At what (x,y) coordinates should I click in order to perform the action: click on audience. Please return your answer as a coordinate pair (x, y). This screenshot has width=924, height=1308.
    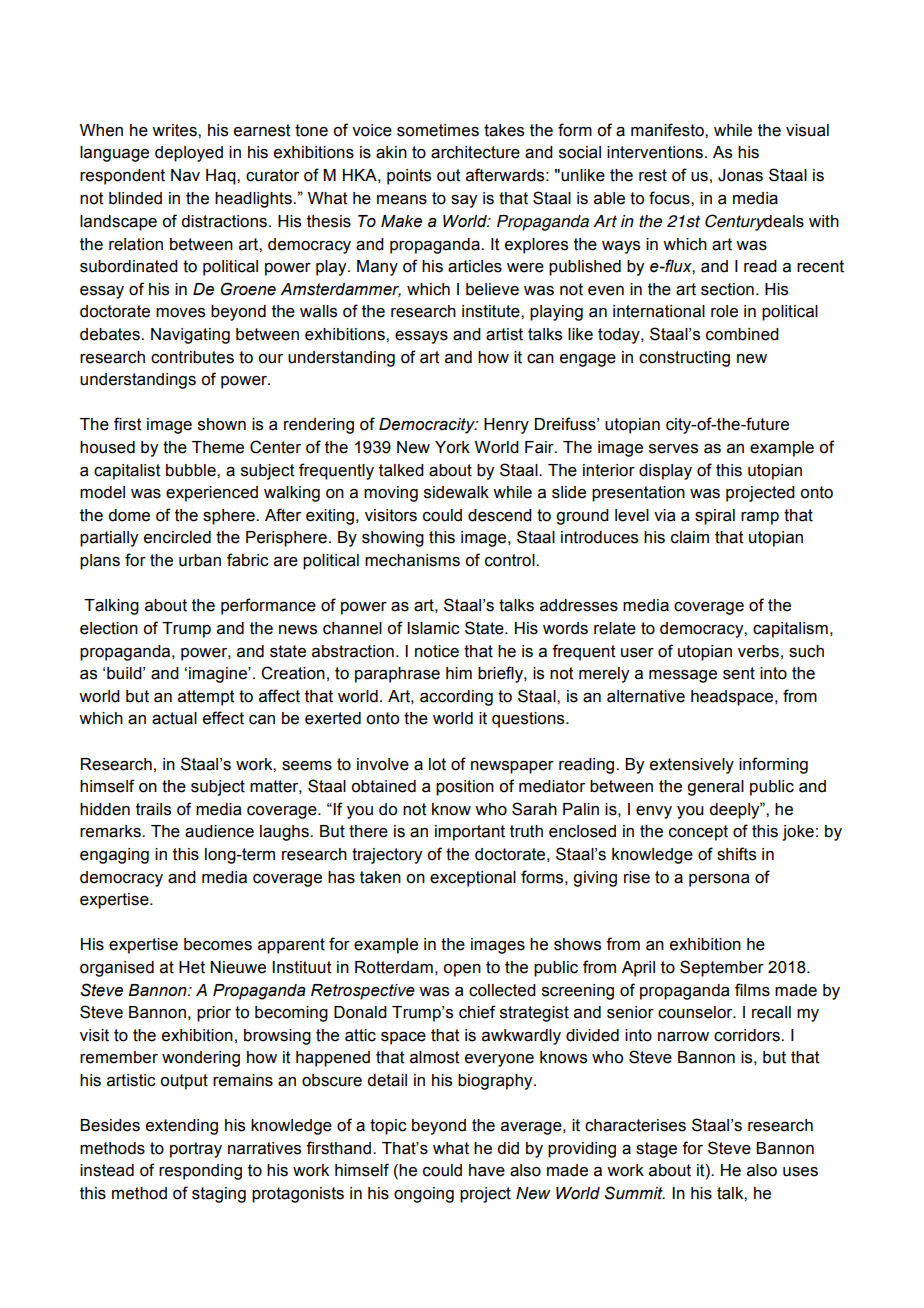
    Looking at the image, I should click on (219, 831).
